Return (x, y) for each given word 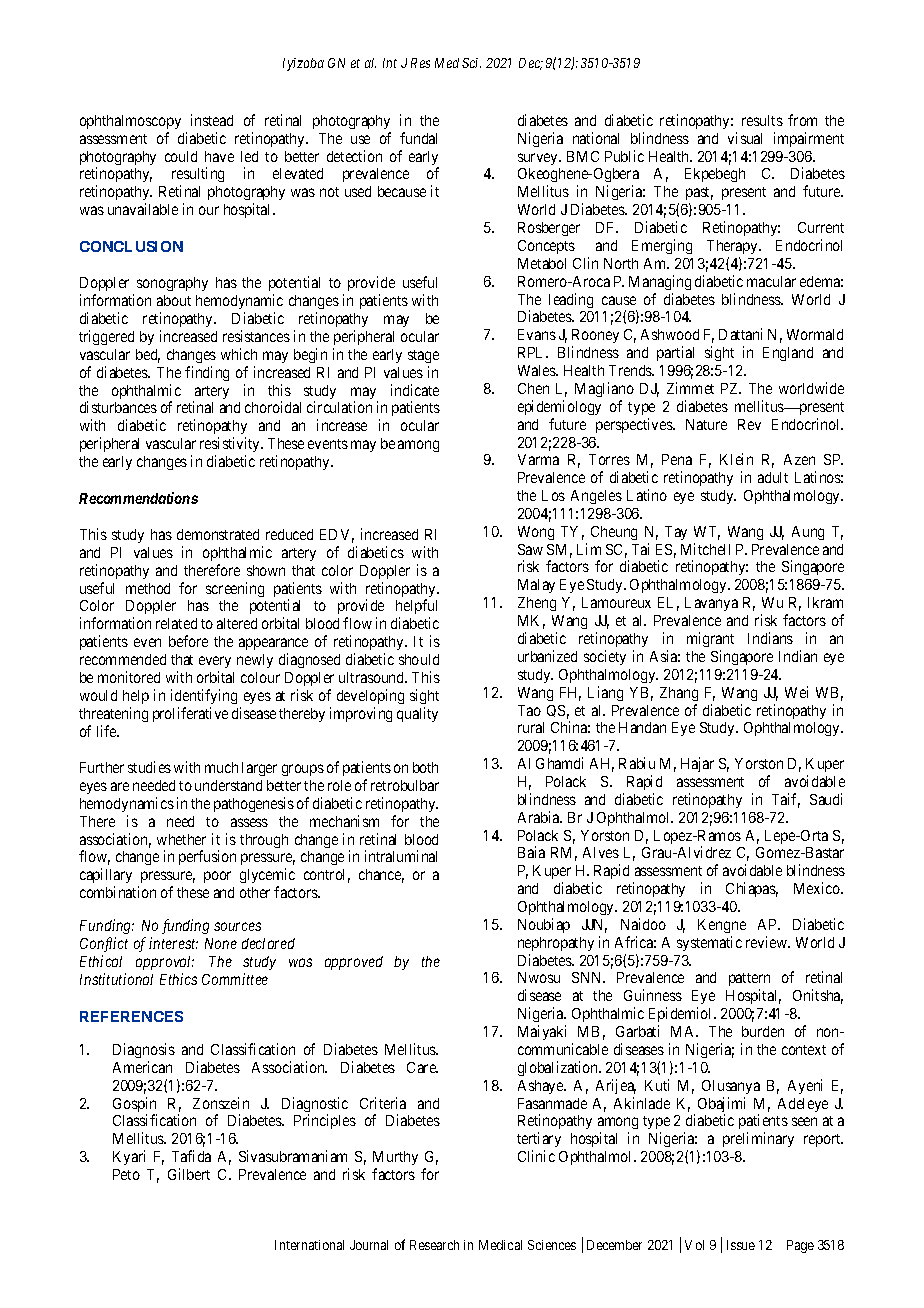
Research (434, 1245)
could (181, 156)
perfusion (207, 857)
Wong (536, 533)
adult (773, 477)
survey (539, 159)
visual (745, 138)
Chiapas (752, 889)
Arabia (540, 817)
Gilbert (189, 1174)
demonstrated (218, 534)
